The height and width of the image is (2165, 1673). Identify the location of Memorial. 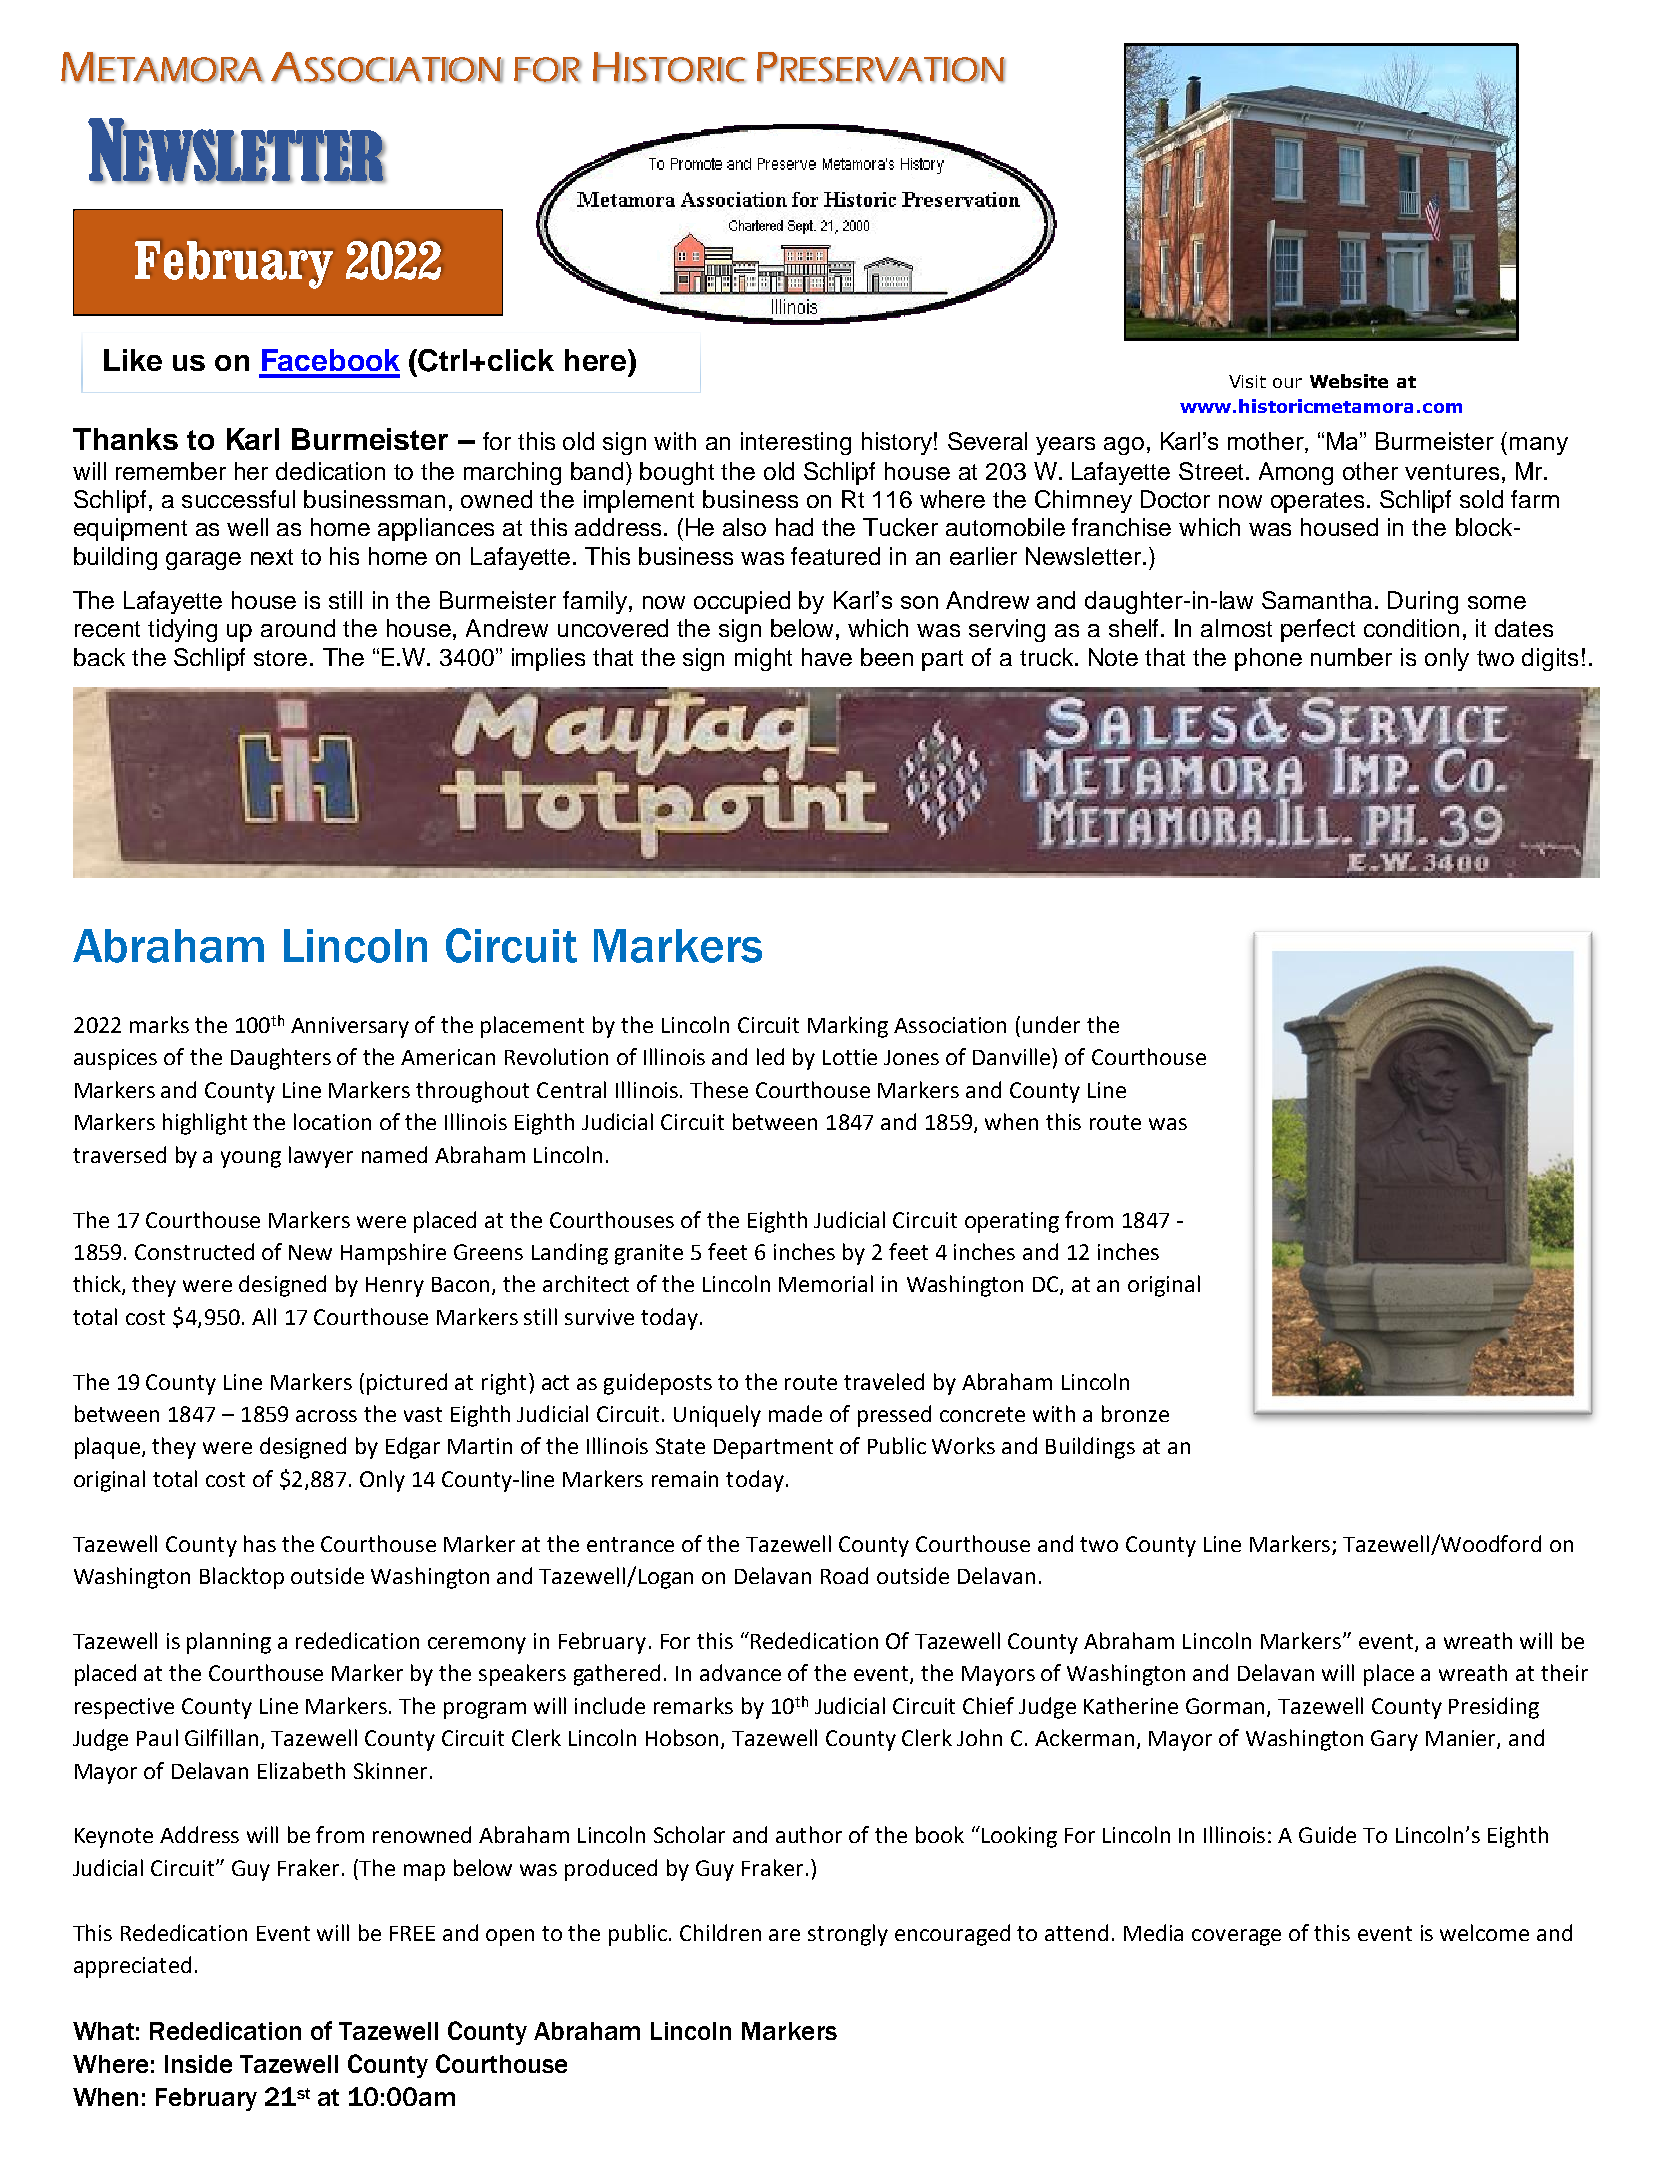
(826, 1283).
